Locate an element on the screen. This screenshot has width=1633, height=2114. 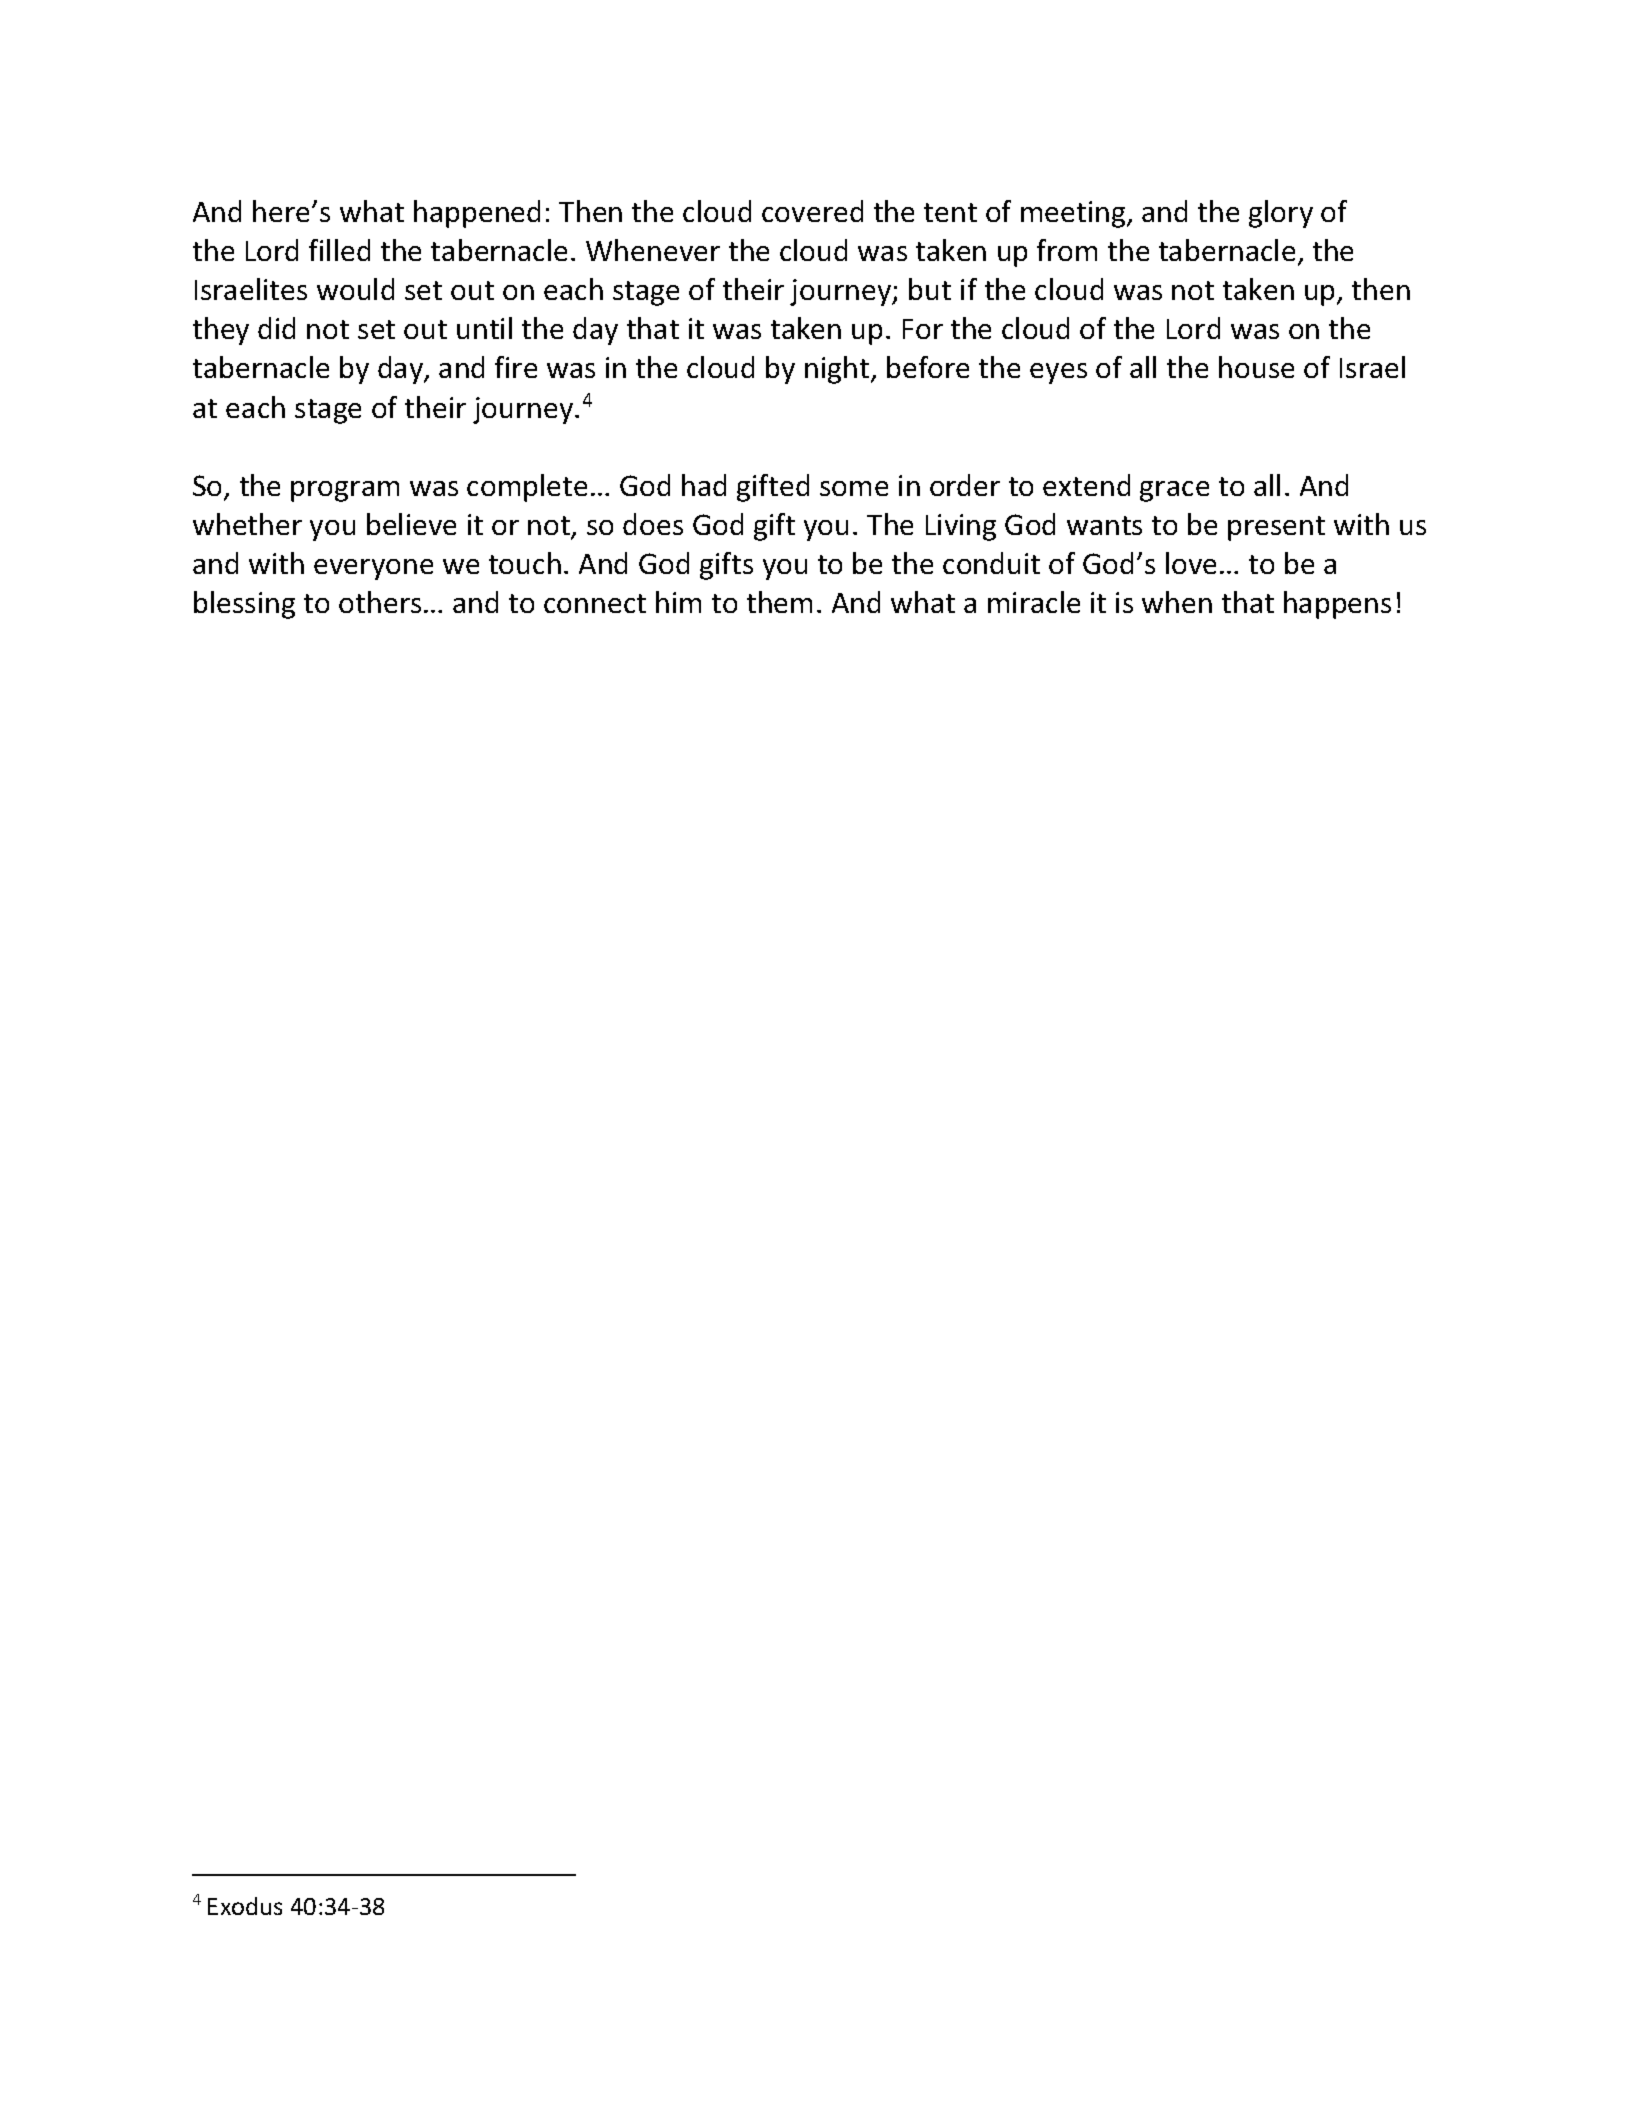
him is located at coordinates (678, 602).
